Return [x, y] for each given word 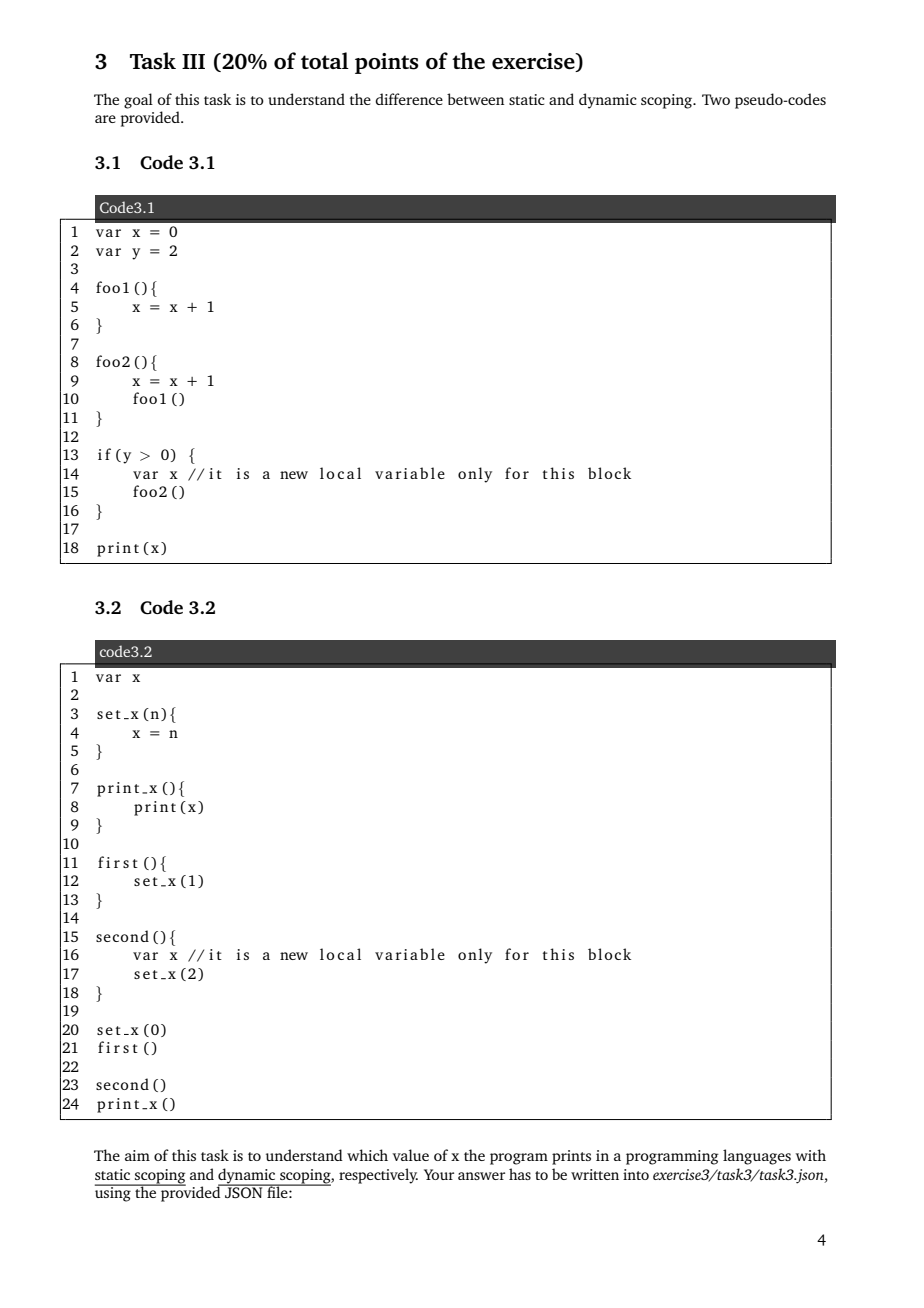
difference [409, 99]
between [475, 99]
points [387, 63]
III [193, 61]
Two [716, 99]
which [367, 1155]
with [811, 1155]
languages [757, 1157]
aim [137, 1155]
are [105, 119]
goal [138, 101]
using [114, 1193]
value [410, 1155]
